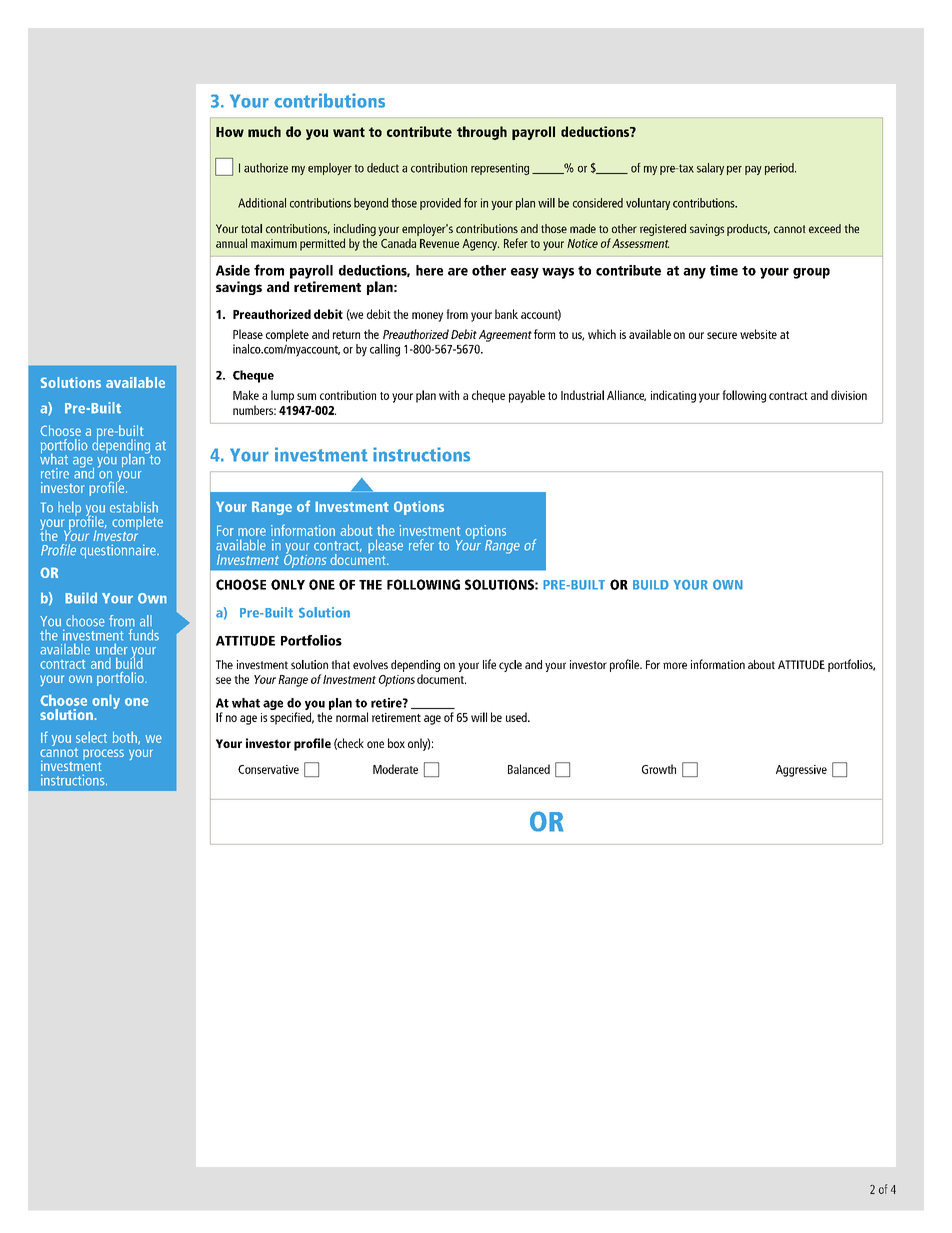  I want to click on Aside, so click(233, 270).
